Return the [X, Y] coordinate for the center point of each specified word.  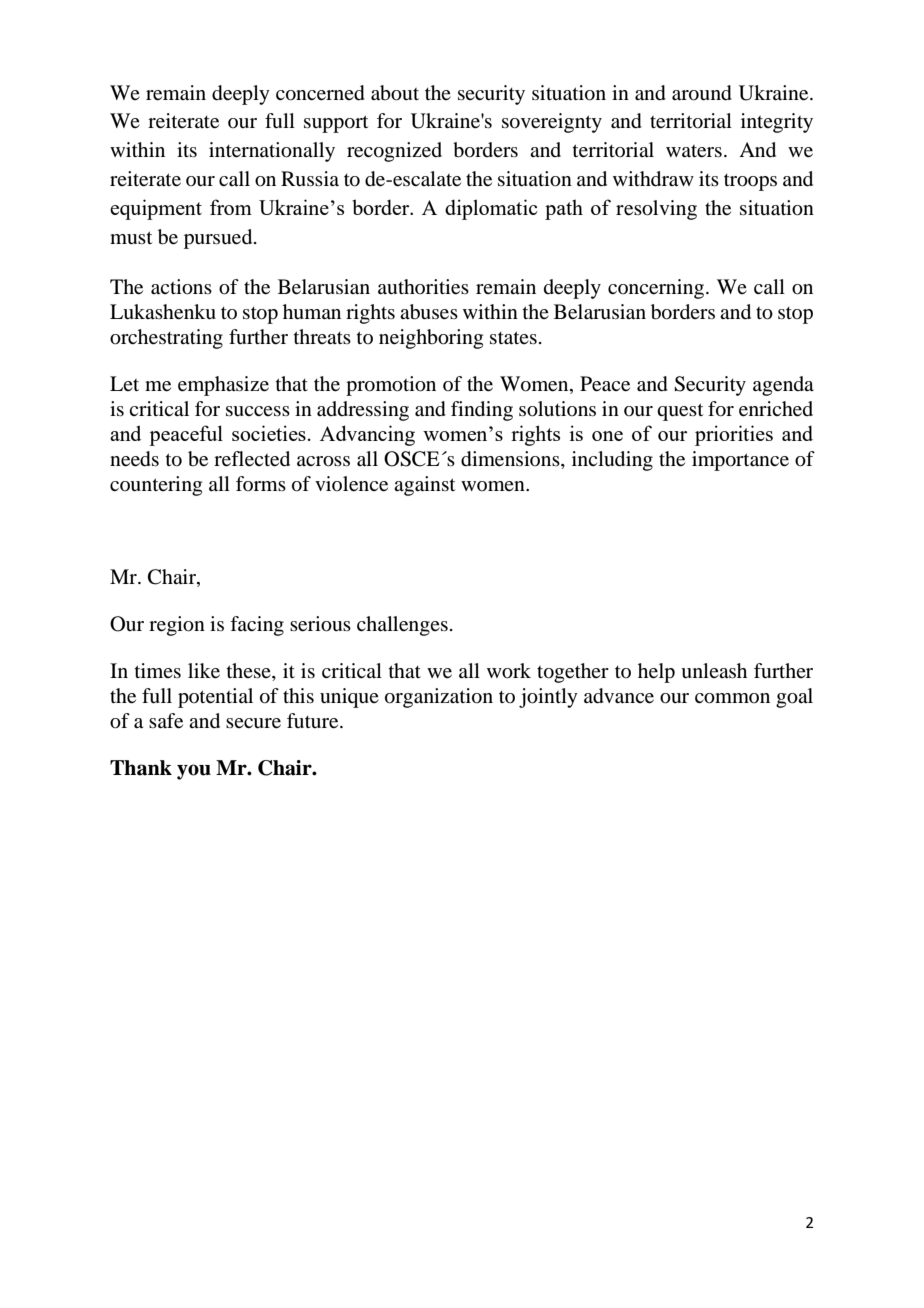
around [702, 93]
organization [439, 698]
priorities [734, 435]
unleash [714, 671]
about [395, 93]
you [194, 772]
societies [269, 433]
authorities [423, 287]
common [732, 698]
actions [181, 287]
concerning [656, 289]
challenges [402, 626]
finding [482, 411]
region [177, 626]
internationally [272, 152]
